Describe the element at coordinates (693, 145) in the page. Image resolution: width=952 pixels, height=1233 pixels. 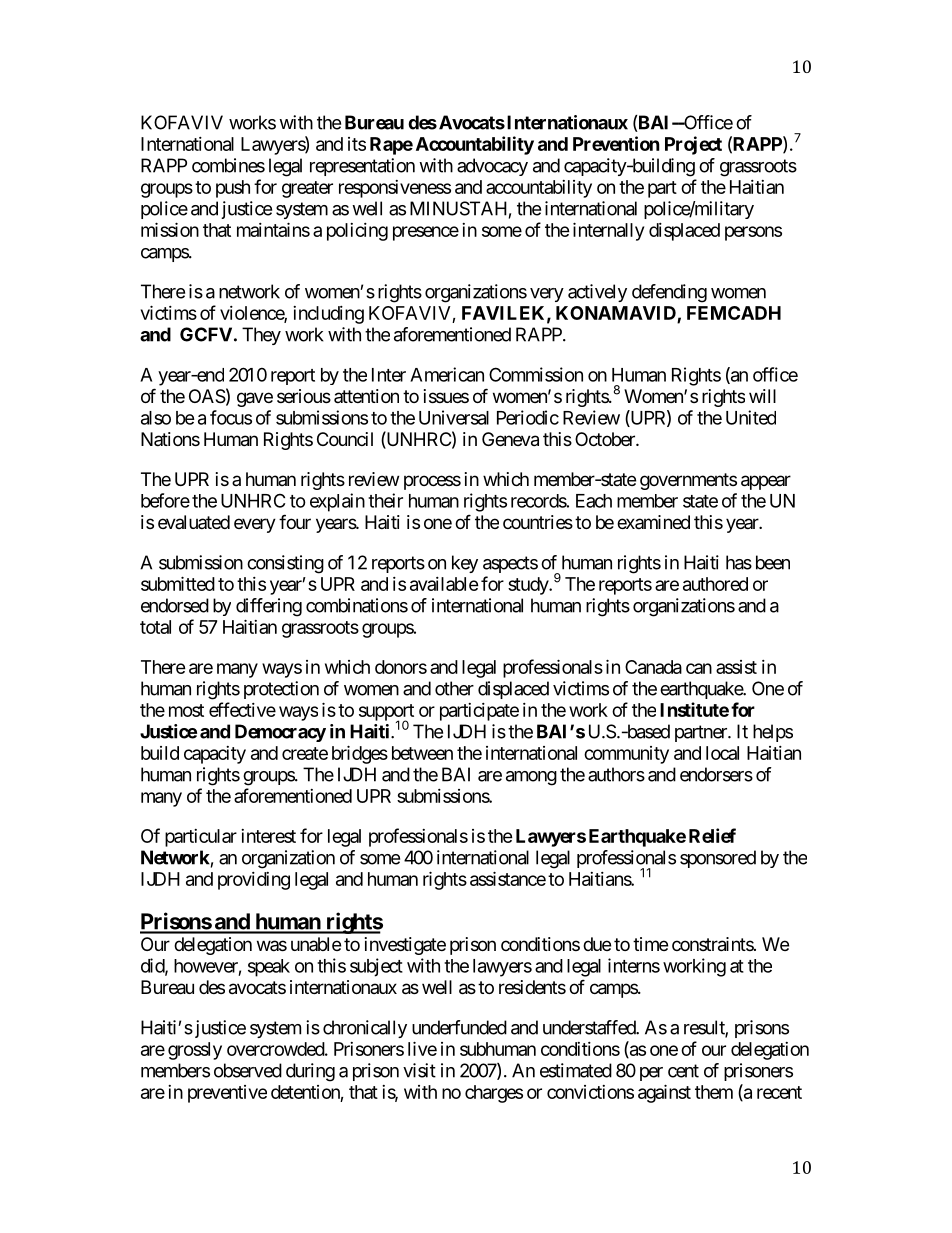
I see `Project` at that location.
